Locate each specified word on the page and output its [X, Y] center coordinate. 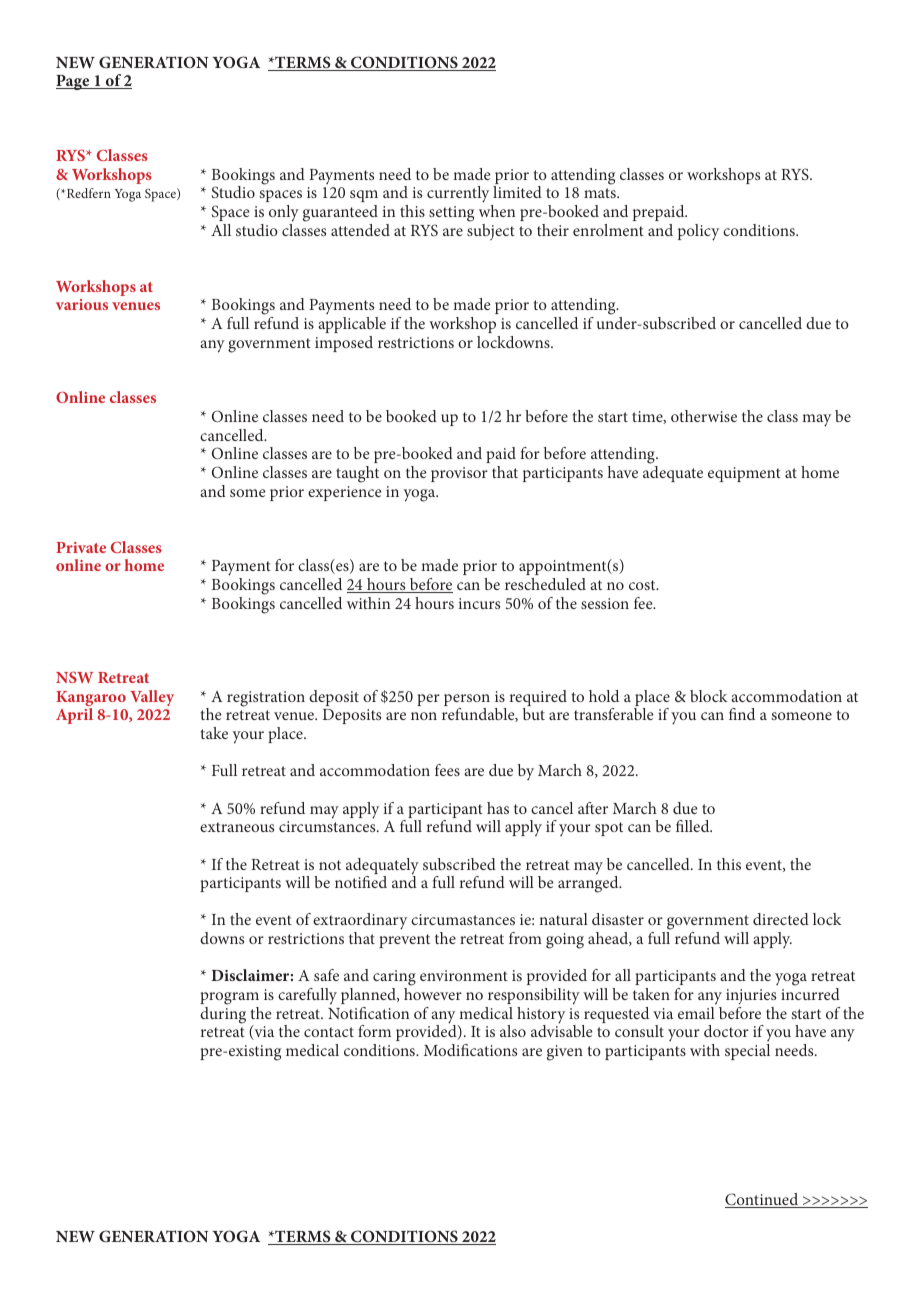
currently [459, 196]
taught [357, 474]
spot [609, 829]
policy [698, 232]
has [498, 808]
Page [74, 82]
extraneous [237, 827]
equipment [744, 474]
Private [81, 547]
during [223, 1015]
